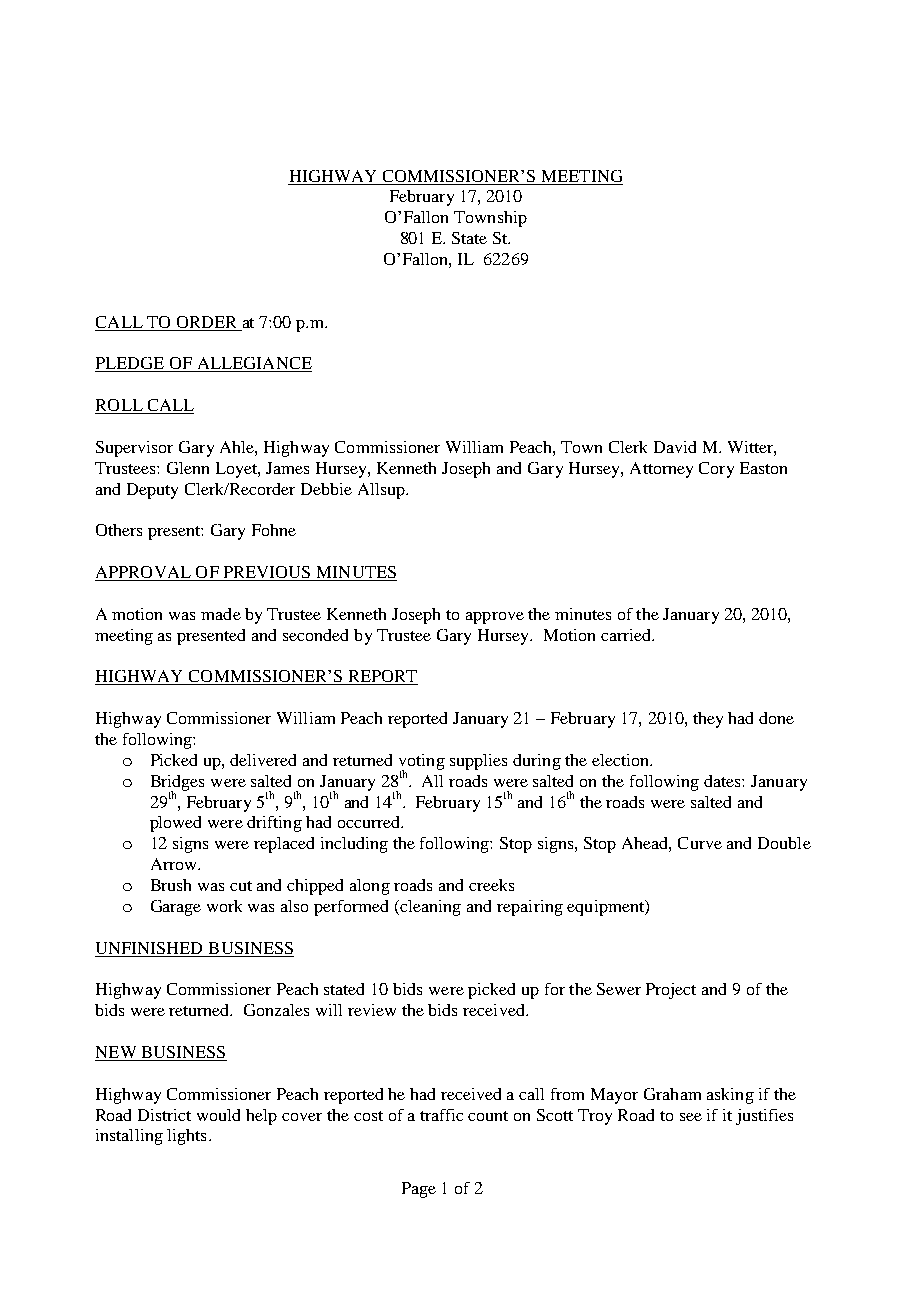 The height and width of the screenshot is (1308, 924). Describe the element at coordinates (606, 908) in the screenshot. I see `equipment` at that location.
